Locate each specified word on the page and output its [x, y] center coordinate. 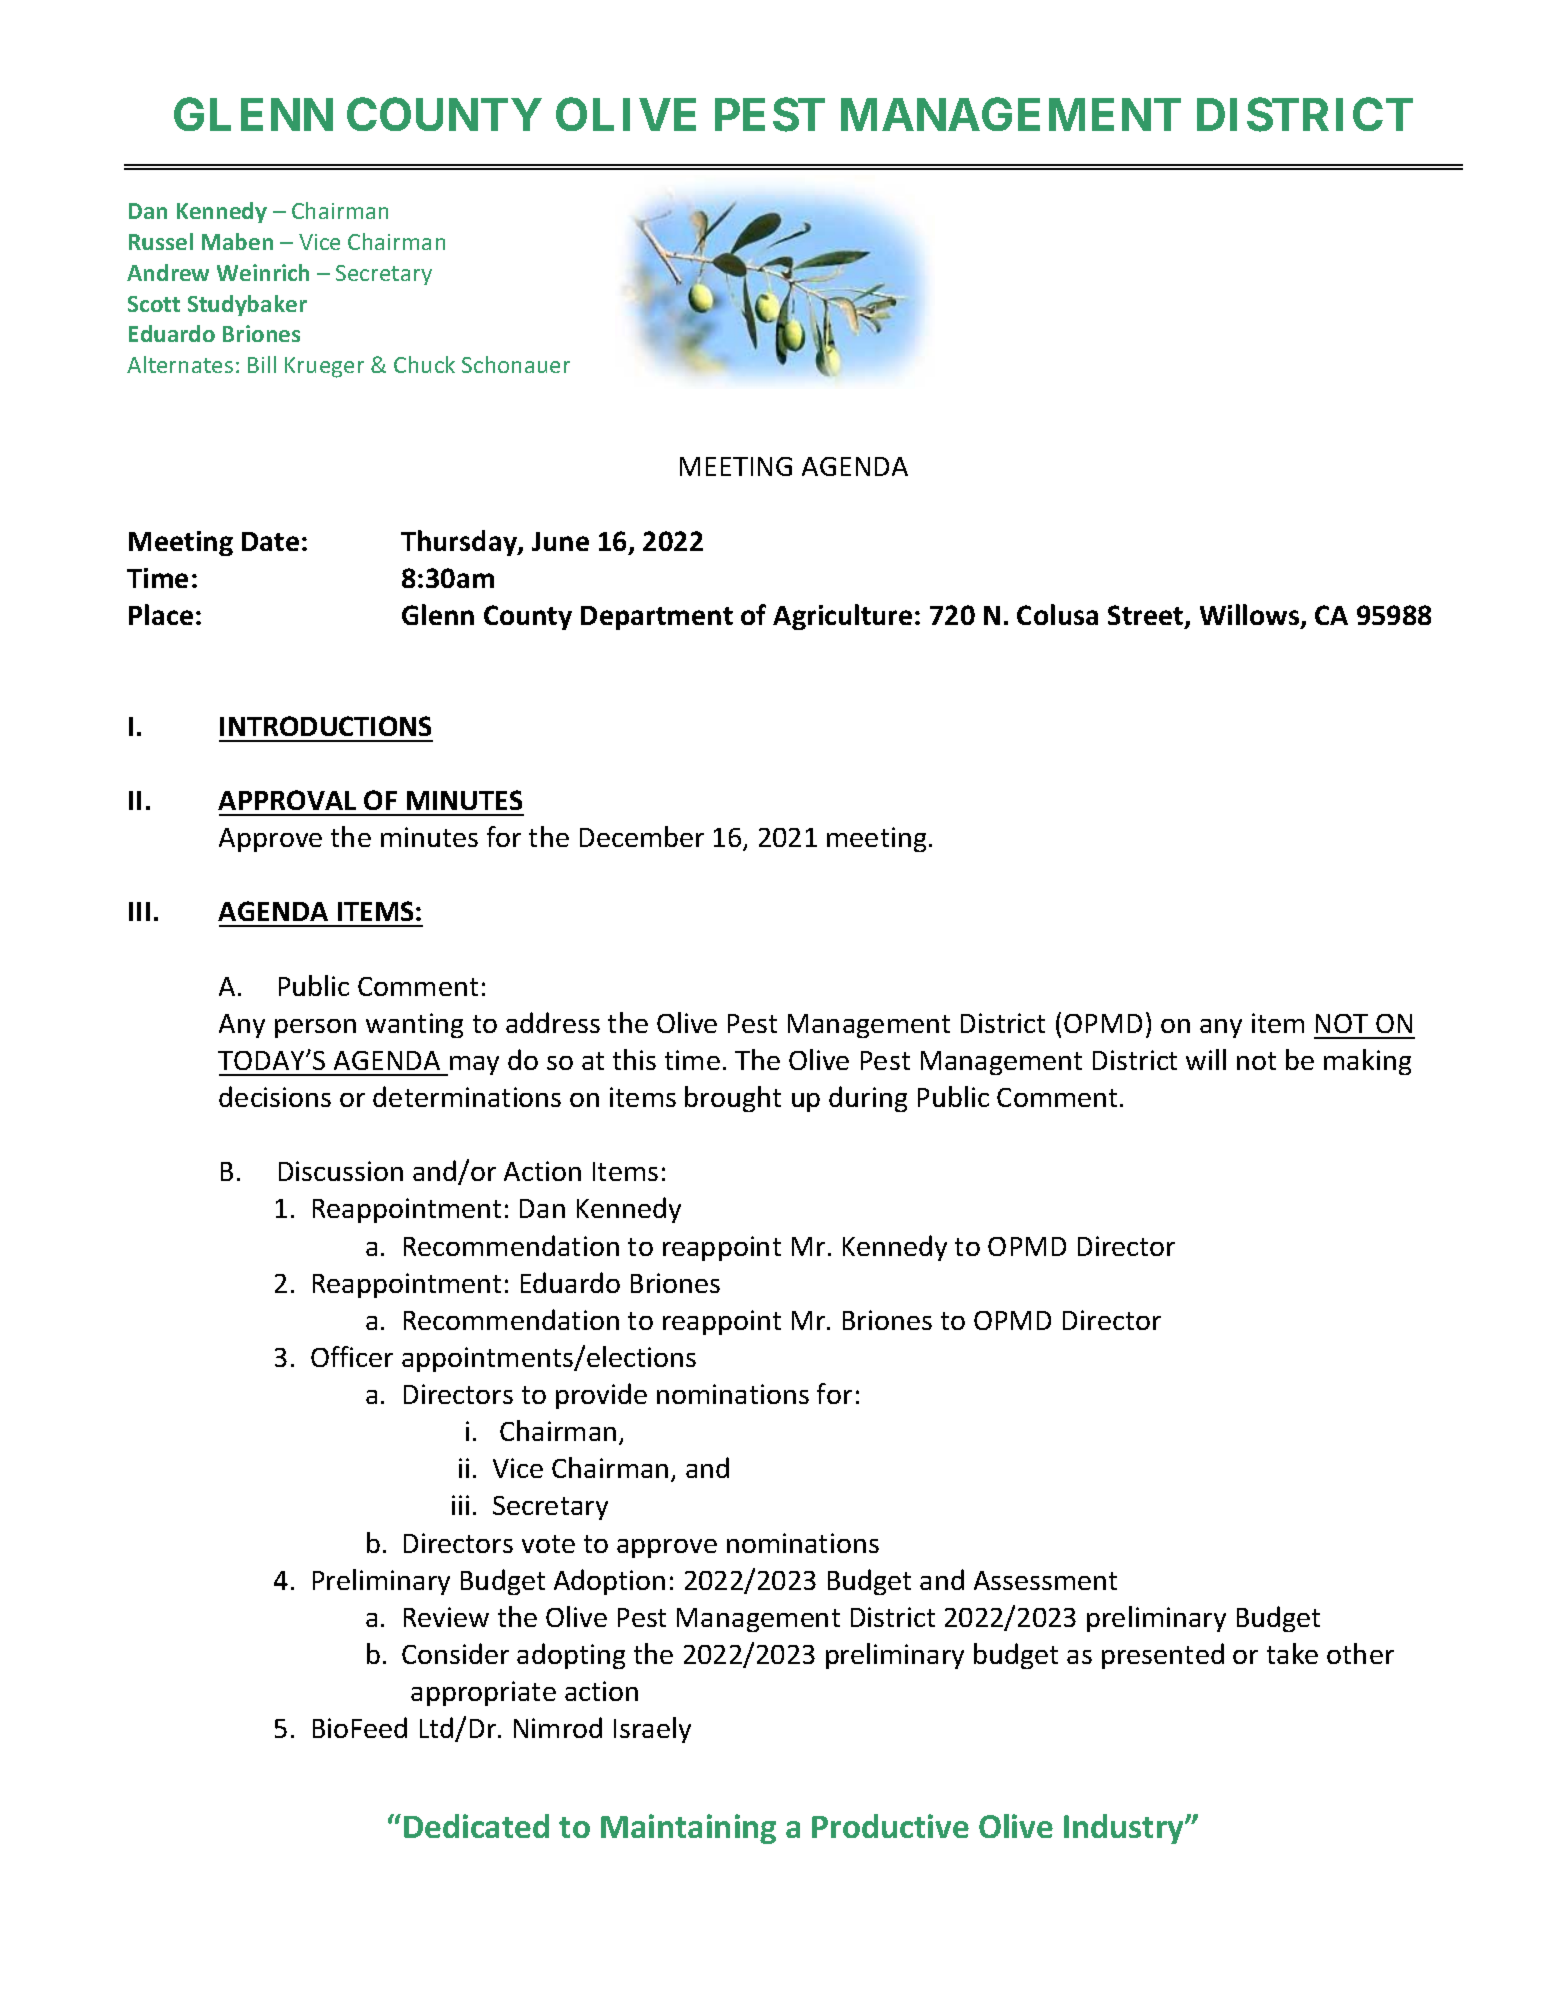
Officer [352, 1356]
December [642, 836]
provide [601, 1396]
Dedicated [476, 1826]
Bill [262, 364]
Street [1147, 616]
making [1367, 1062]
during [868, 1099]
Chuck [424, 364]
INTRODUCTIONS [325, 726]
